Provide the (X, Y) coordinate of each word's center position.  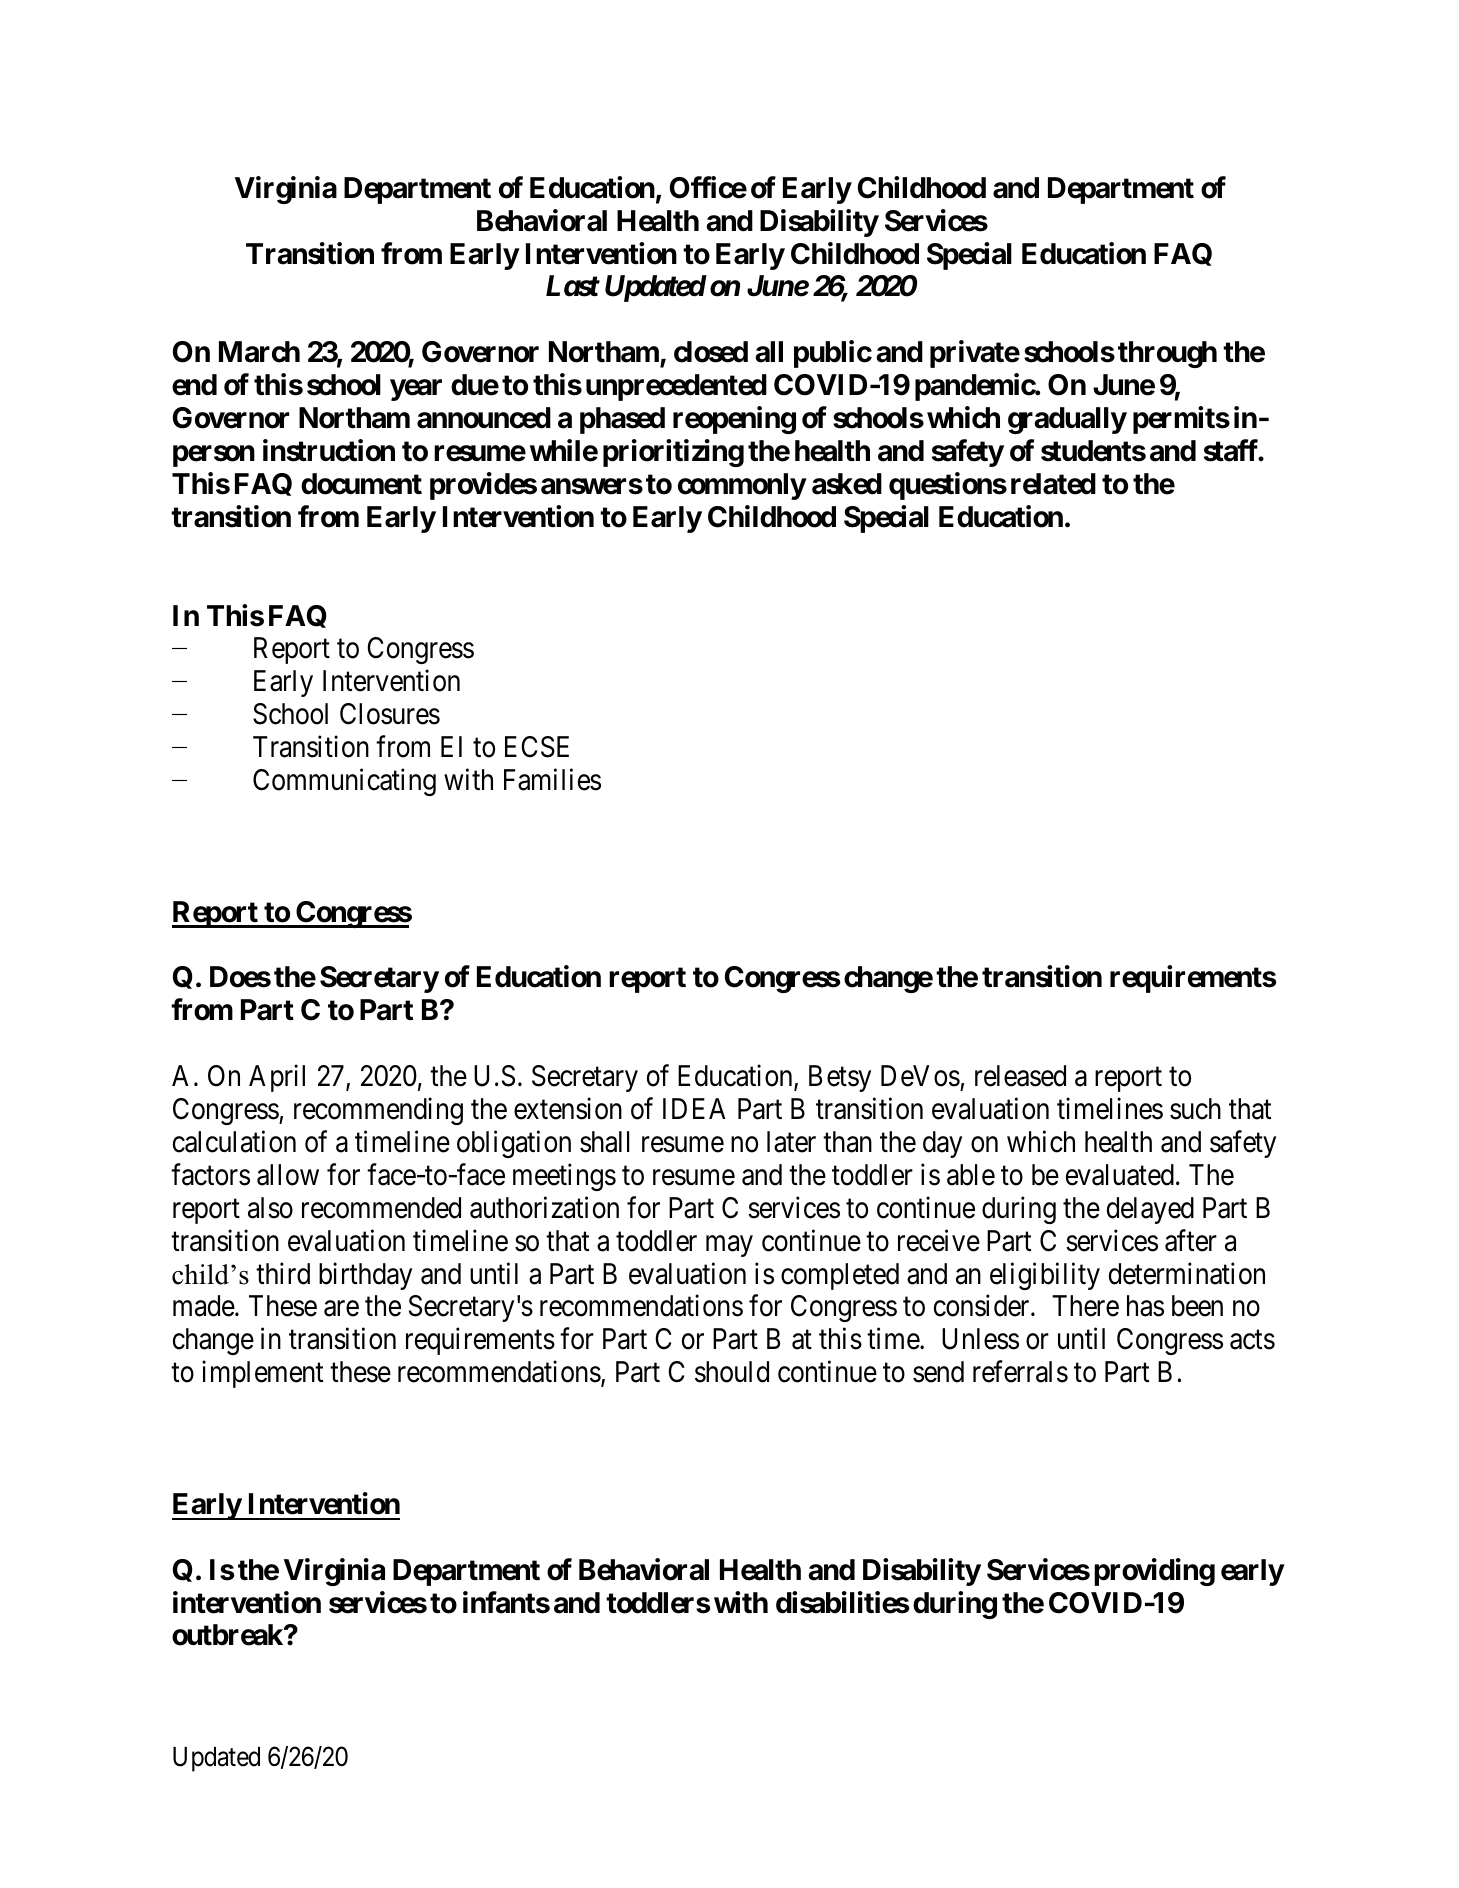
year (416, 390)
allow (288, 1175)
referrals (1020, 1372)
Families (552, 779)
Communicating (344, 782)
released (1020, 1076)
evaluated (1120, 1175)
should (732, 1372)
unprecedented (676, 387)
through (1167, 354)
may (729, 1246)
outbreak (228, 1635)
